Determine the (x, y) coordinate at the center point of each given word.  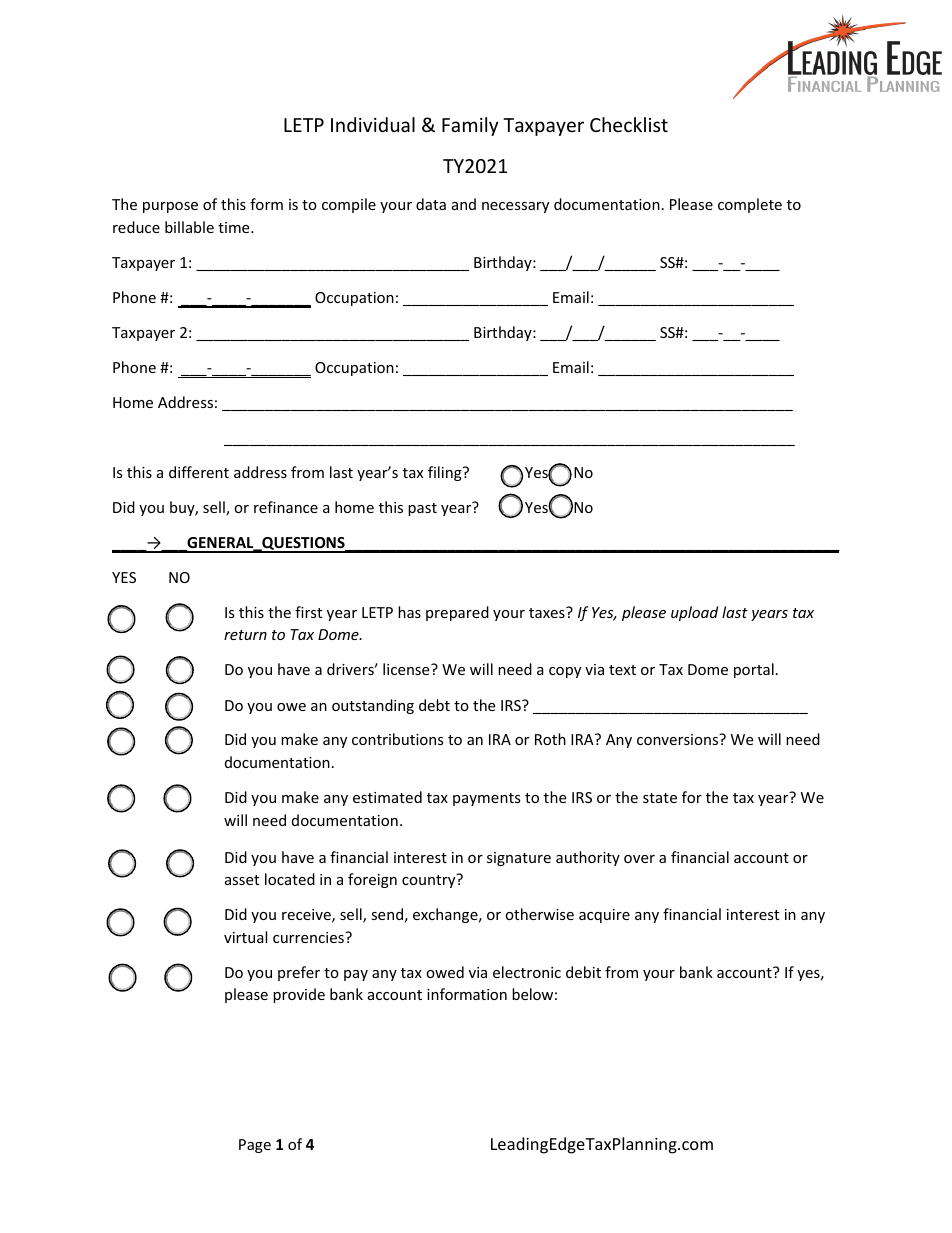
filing (446, 473)
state (660, 798)
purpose (170, 207)
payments (487, 799)
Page (255, 1146)
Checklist (629, 124)
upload (694, 613)
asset (242, 880)
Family (470, 126)
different (199, 472)
